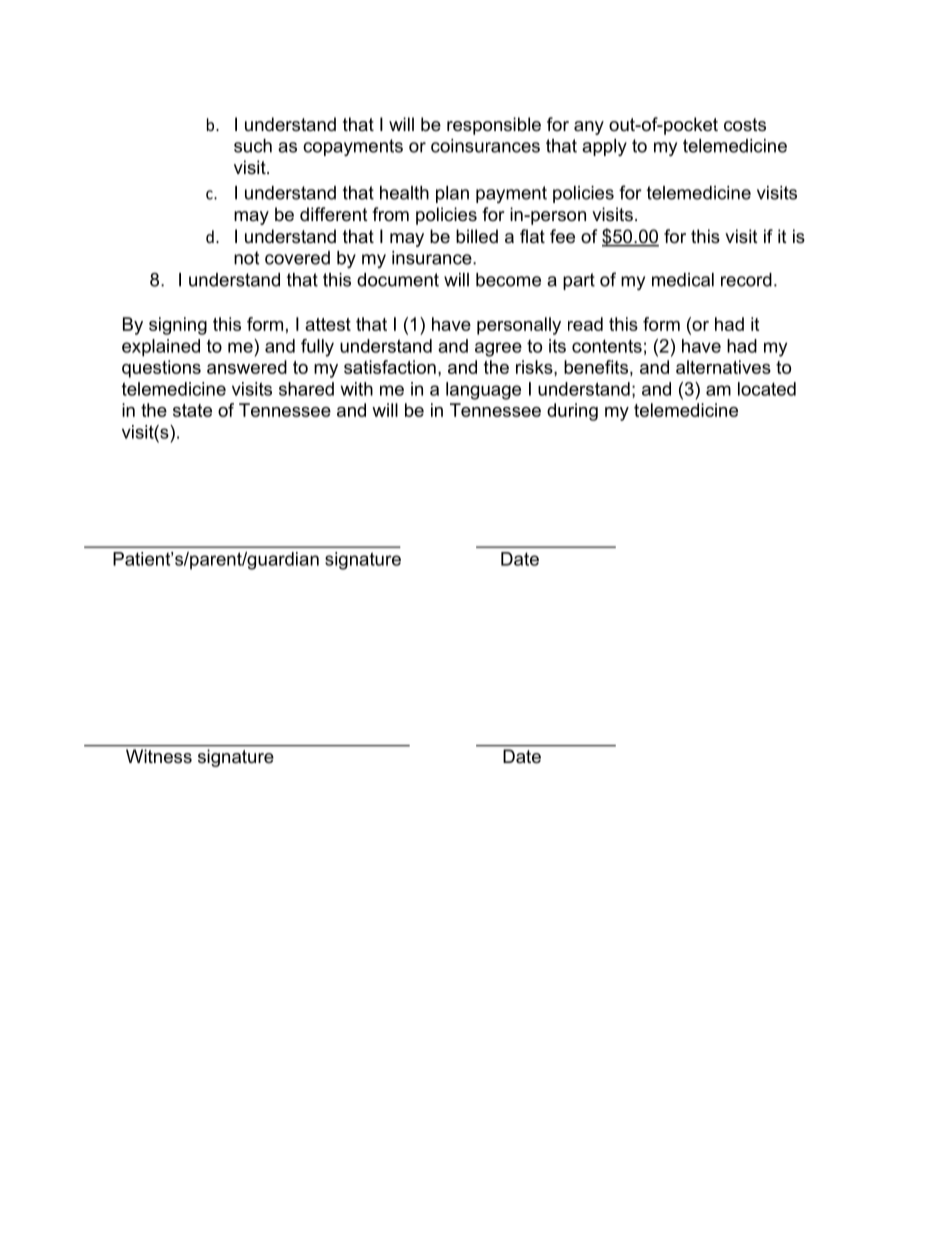 The width and height of the image is (952, 1233). Describe the element at coordinates (508, 280) in the image. I see `become` at that location.
